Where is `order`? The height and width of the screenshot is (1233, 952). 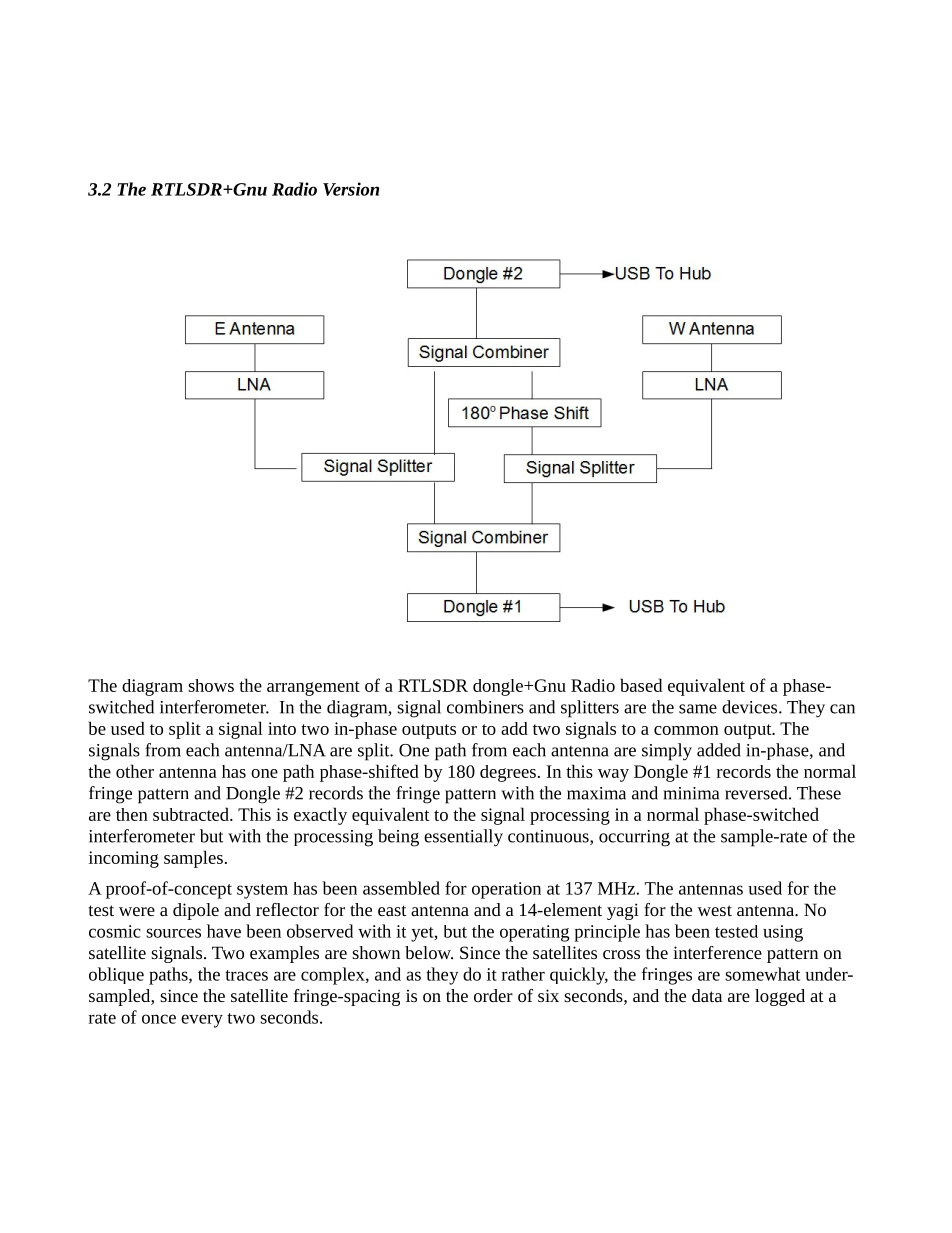 order is located at coordinates (493, 995).
